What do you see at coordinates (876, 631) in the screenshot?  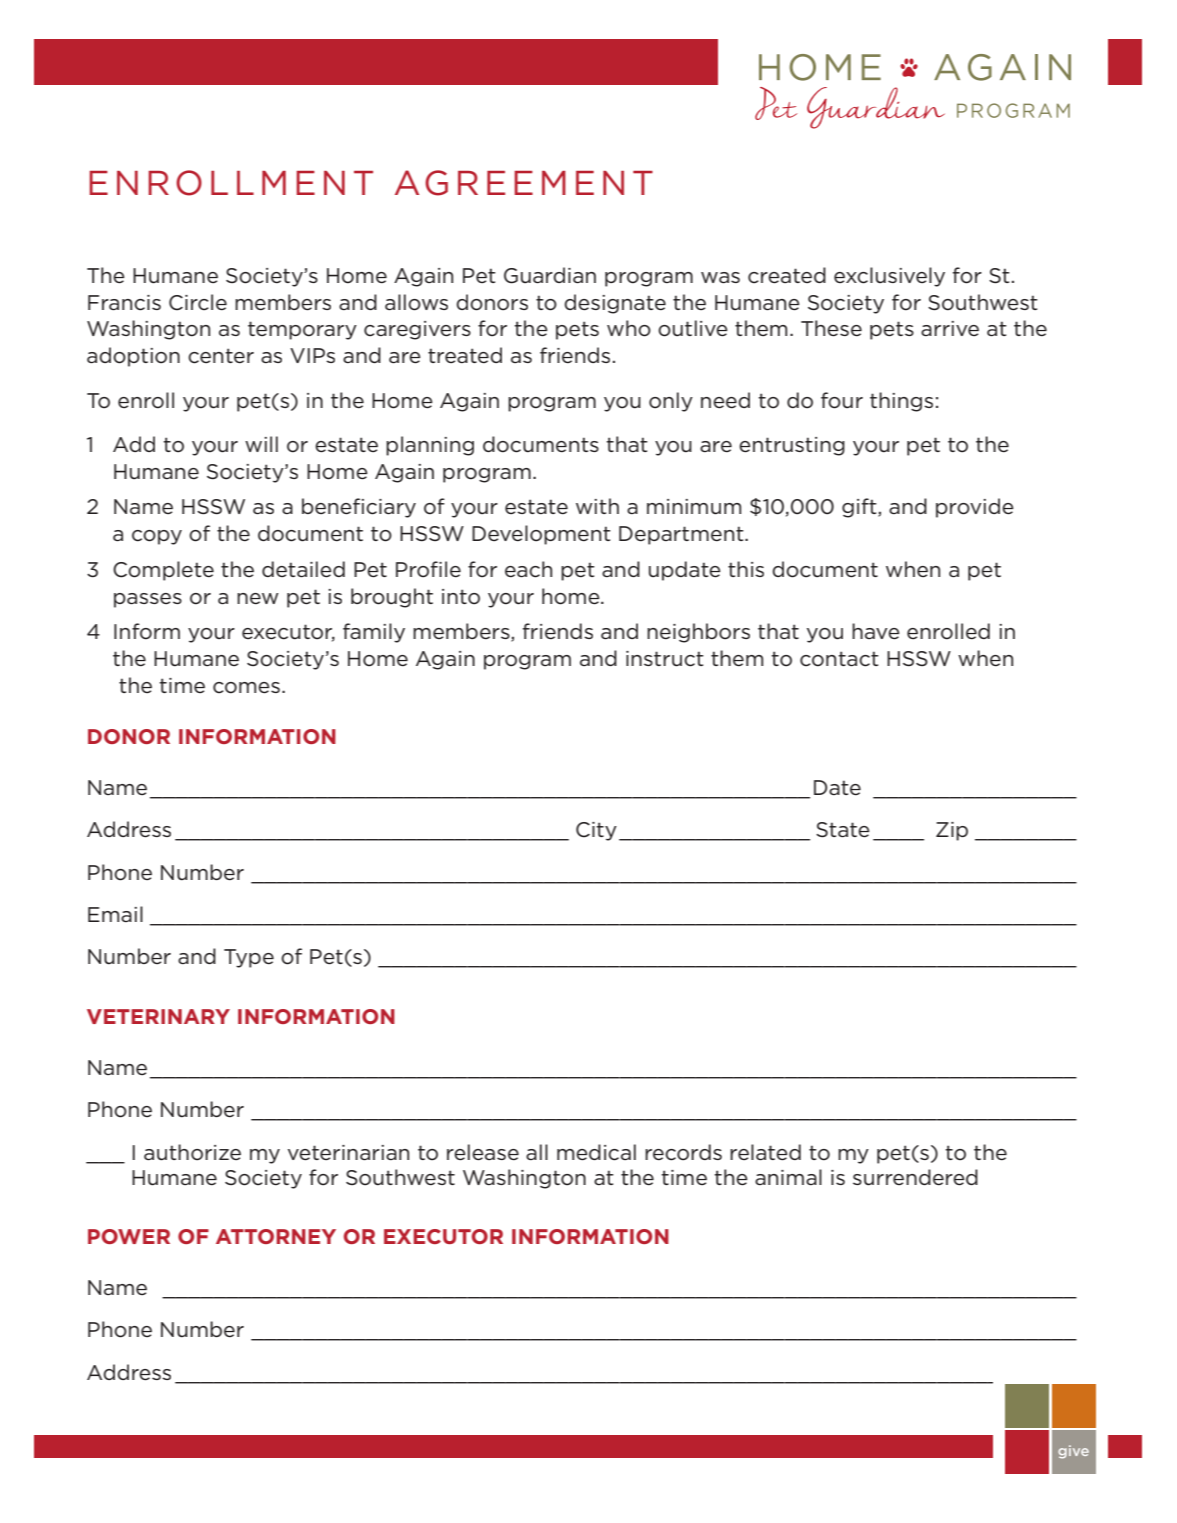 I see `have` at bounding box center [876, 631].
